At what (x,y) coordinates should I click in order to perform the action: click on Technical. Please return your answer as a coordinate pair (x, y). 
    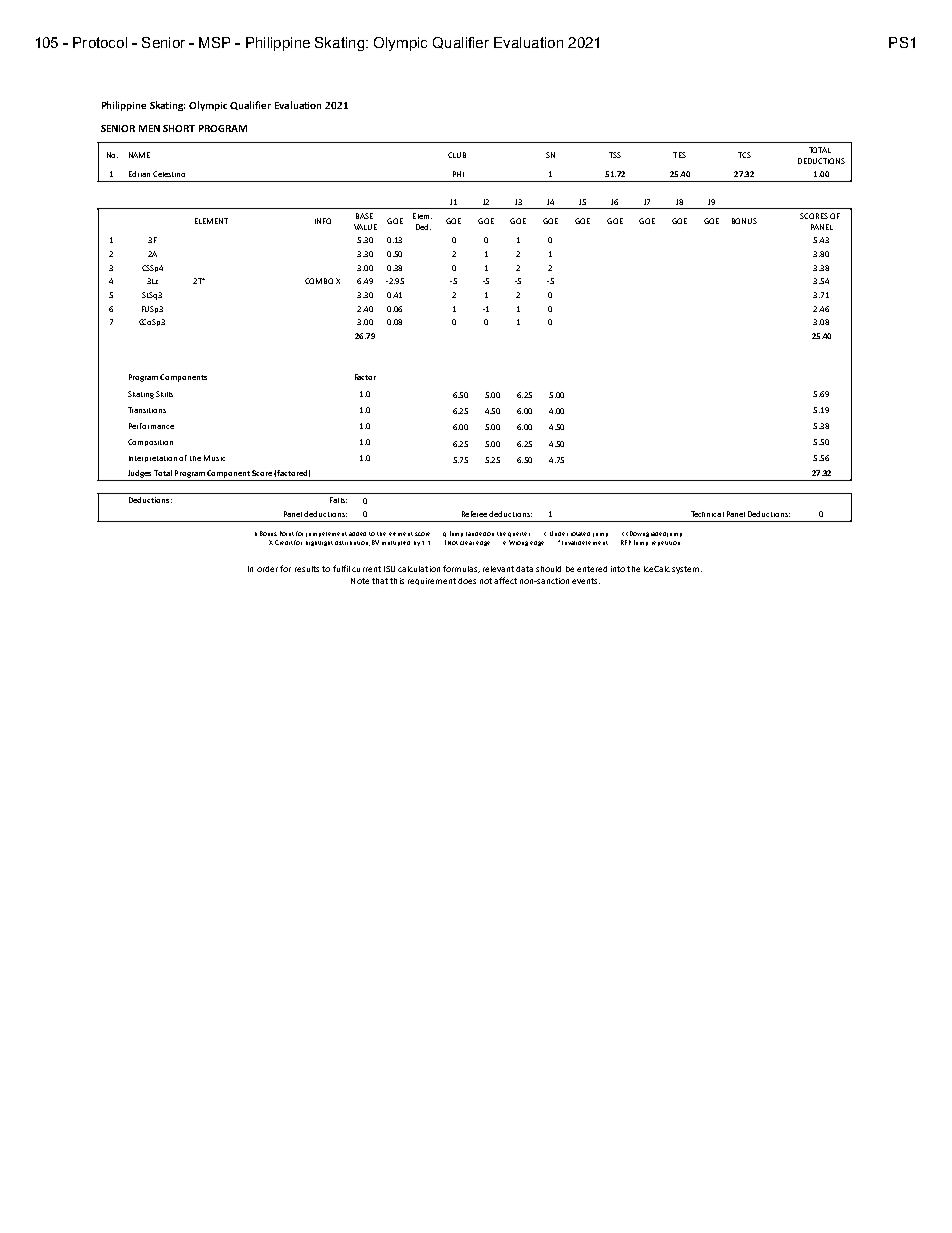
    Looking at the image, I should click on (707, 514).
